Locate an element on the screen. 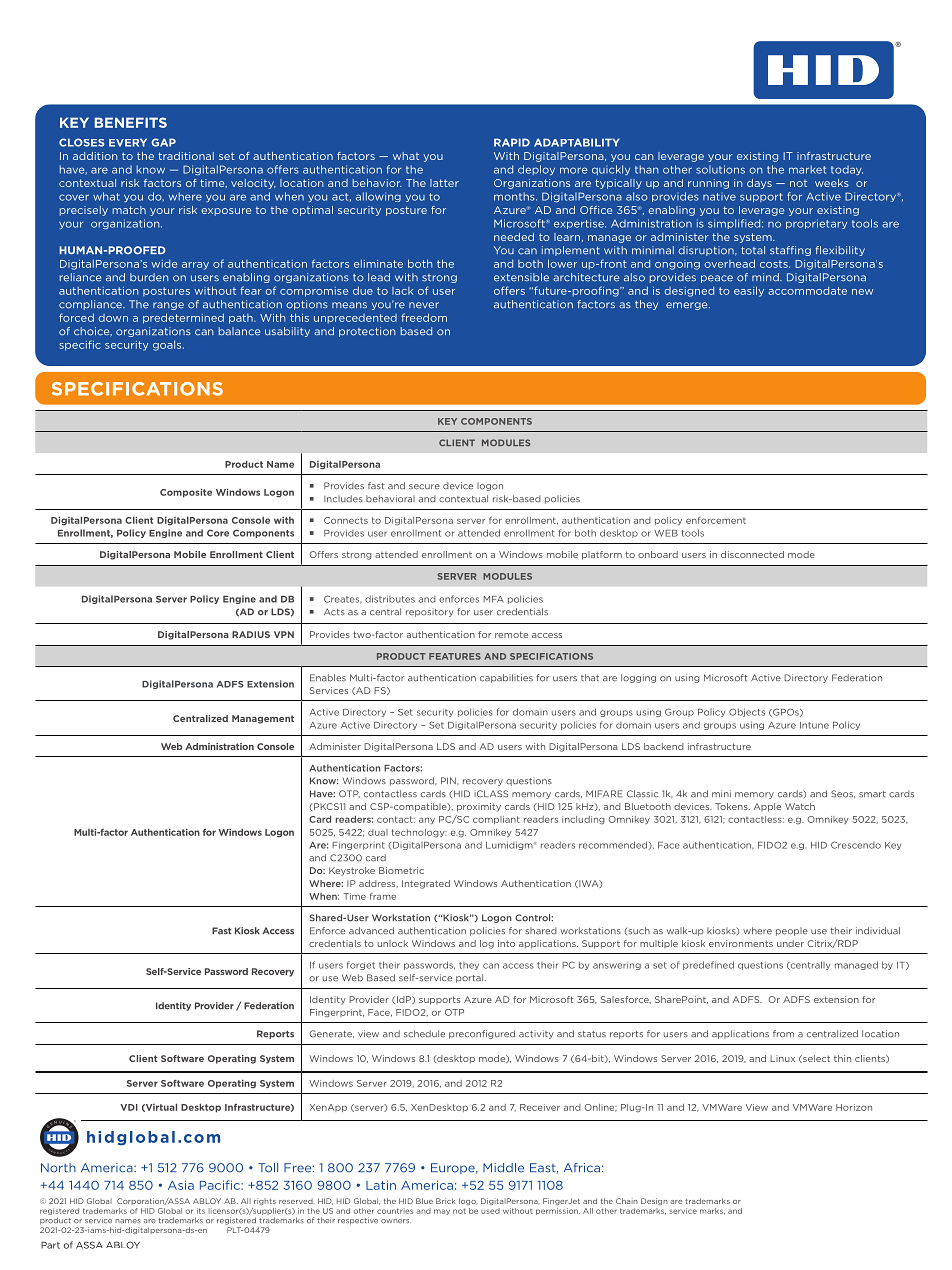 The width and height of the screenshot is (952, 1270). FEATURES is located at coordinates (455, 656).
